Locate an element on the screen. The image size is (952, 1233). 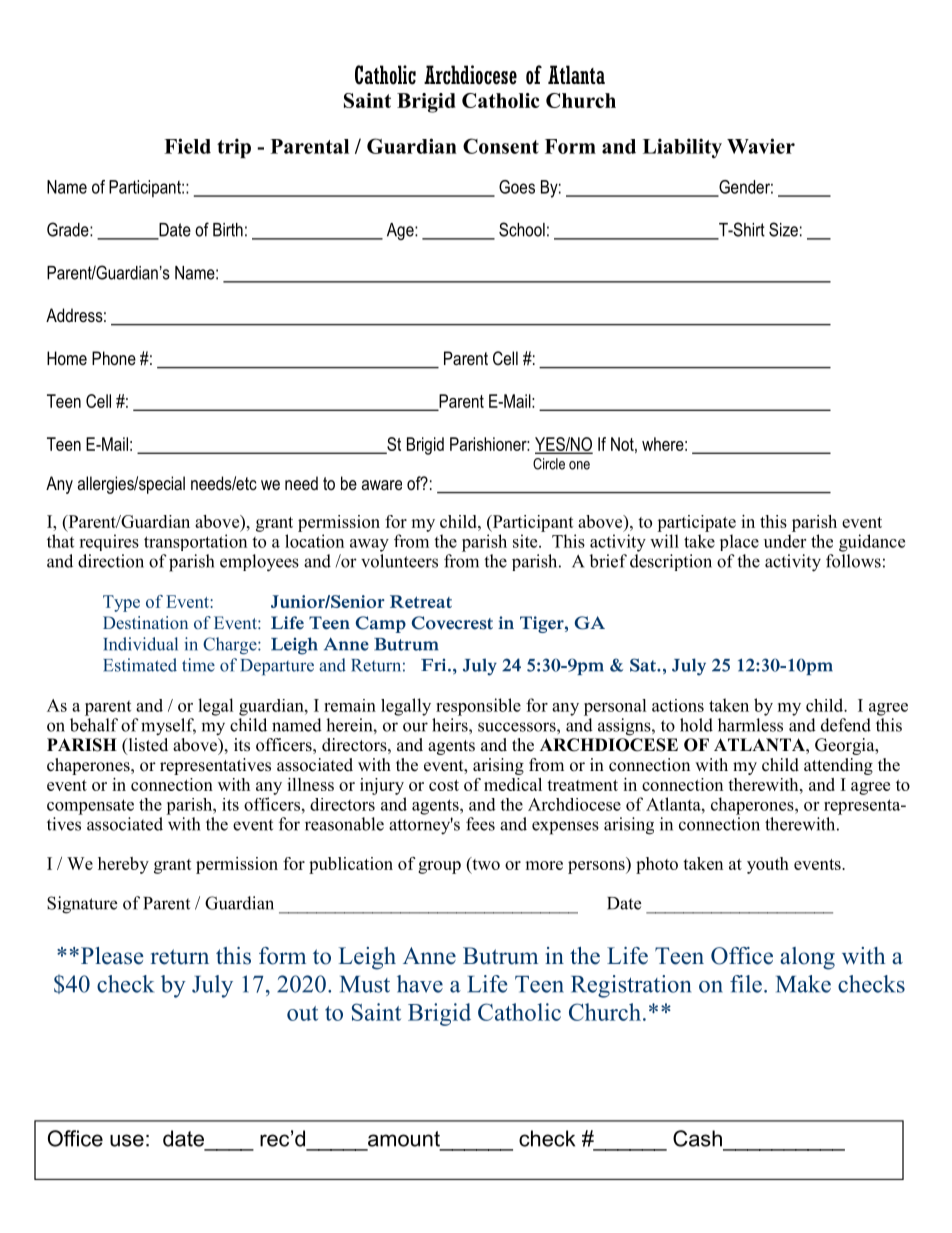
attending is located at coordinates (838, 766).
